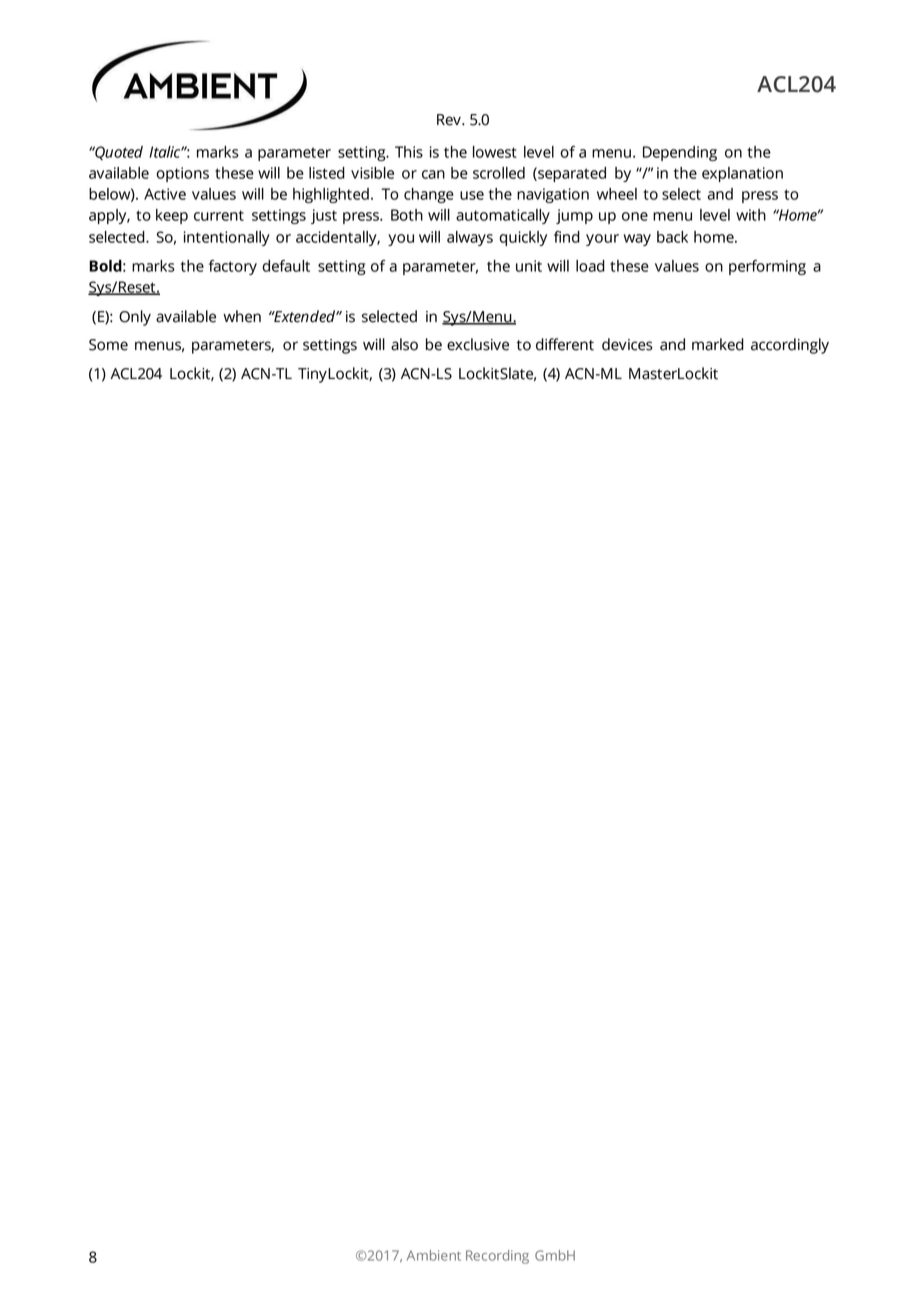  Describe the element at coordinates (242, 316) in the page. I see `when` at that location.
